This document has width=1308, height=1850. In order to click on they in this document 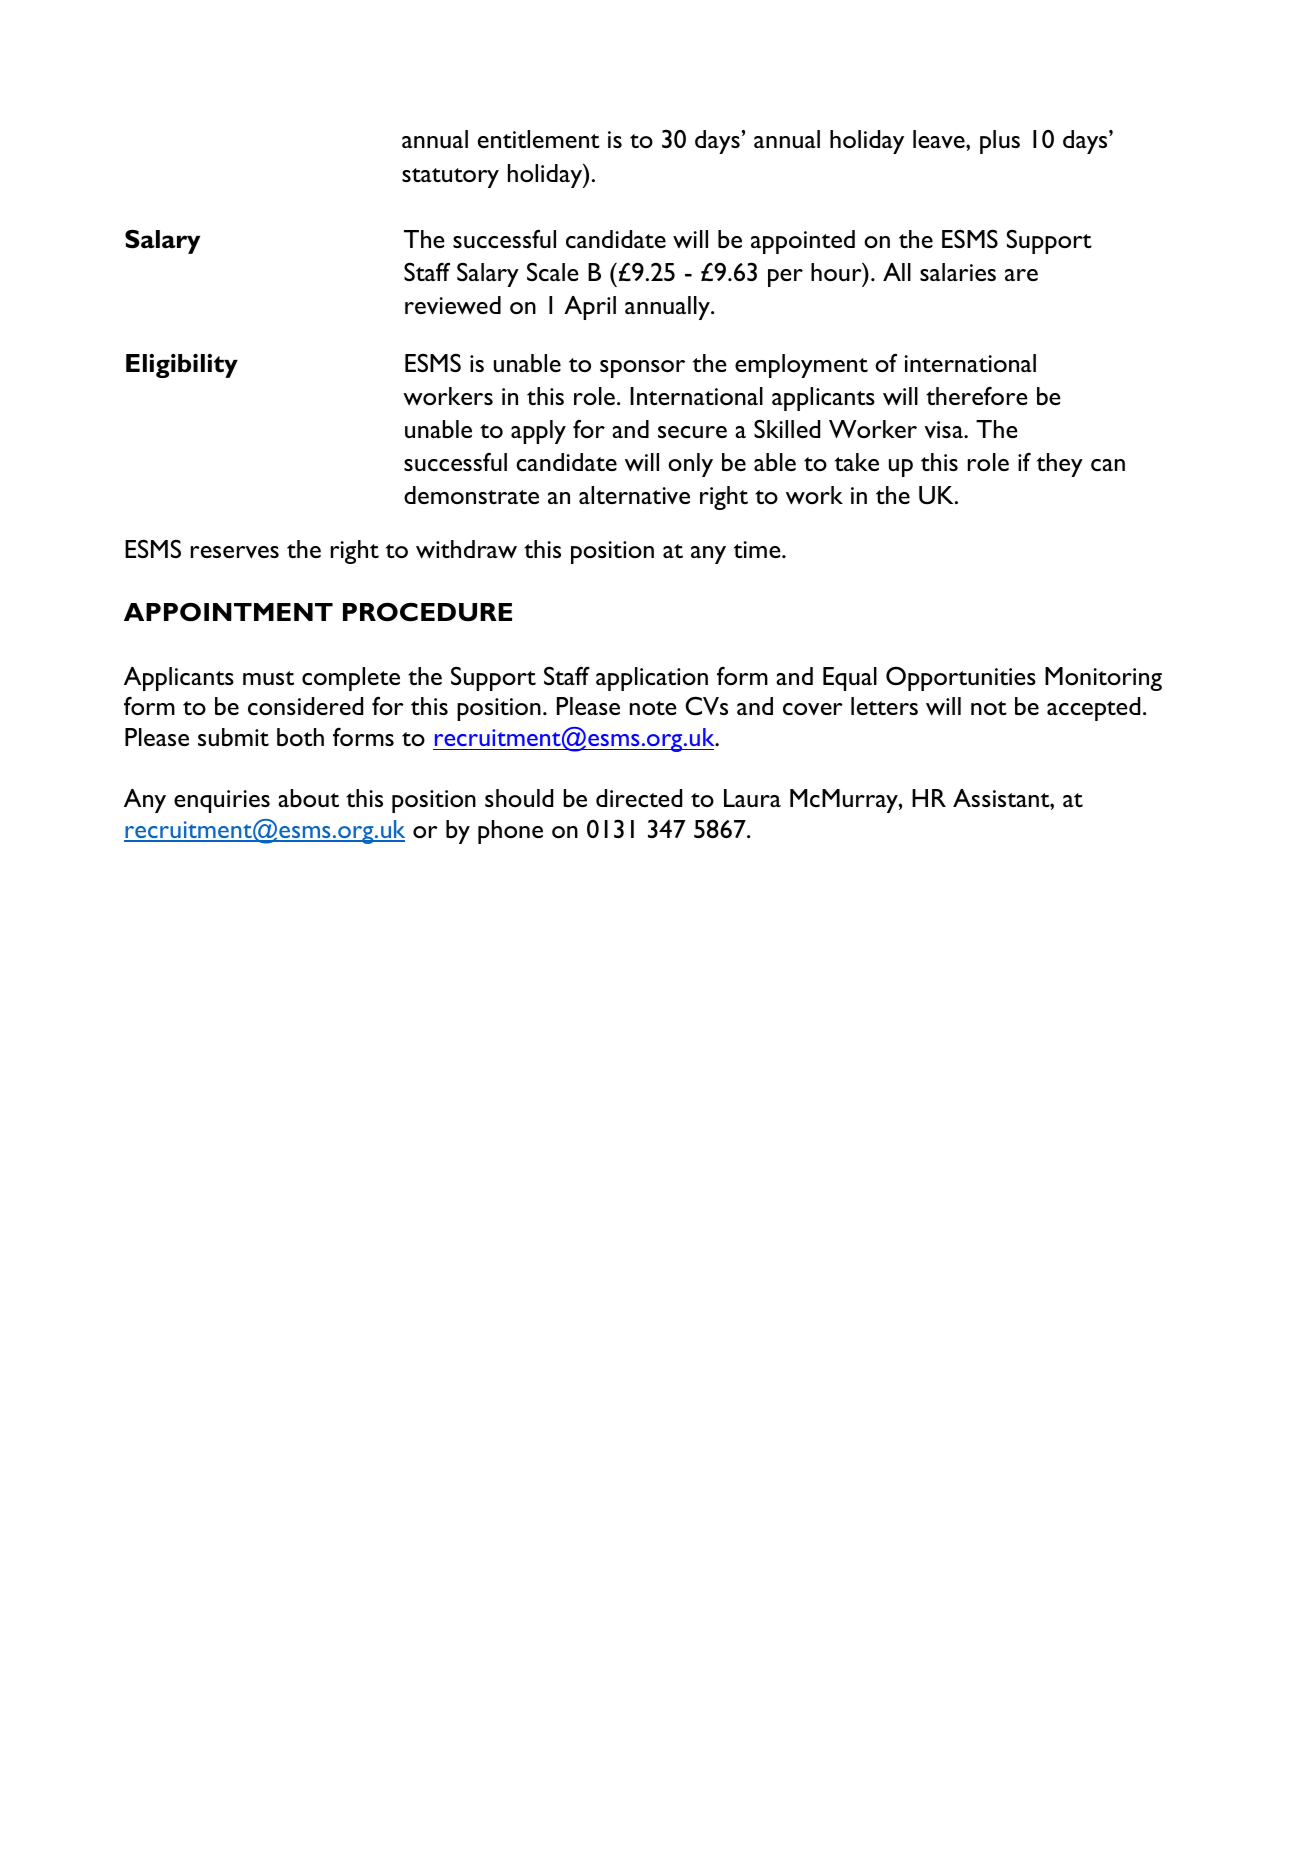, I will do `click(1060, 465)`.
